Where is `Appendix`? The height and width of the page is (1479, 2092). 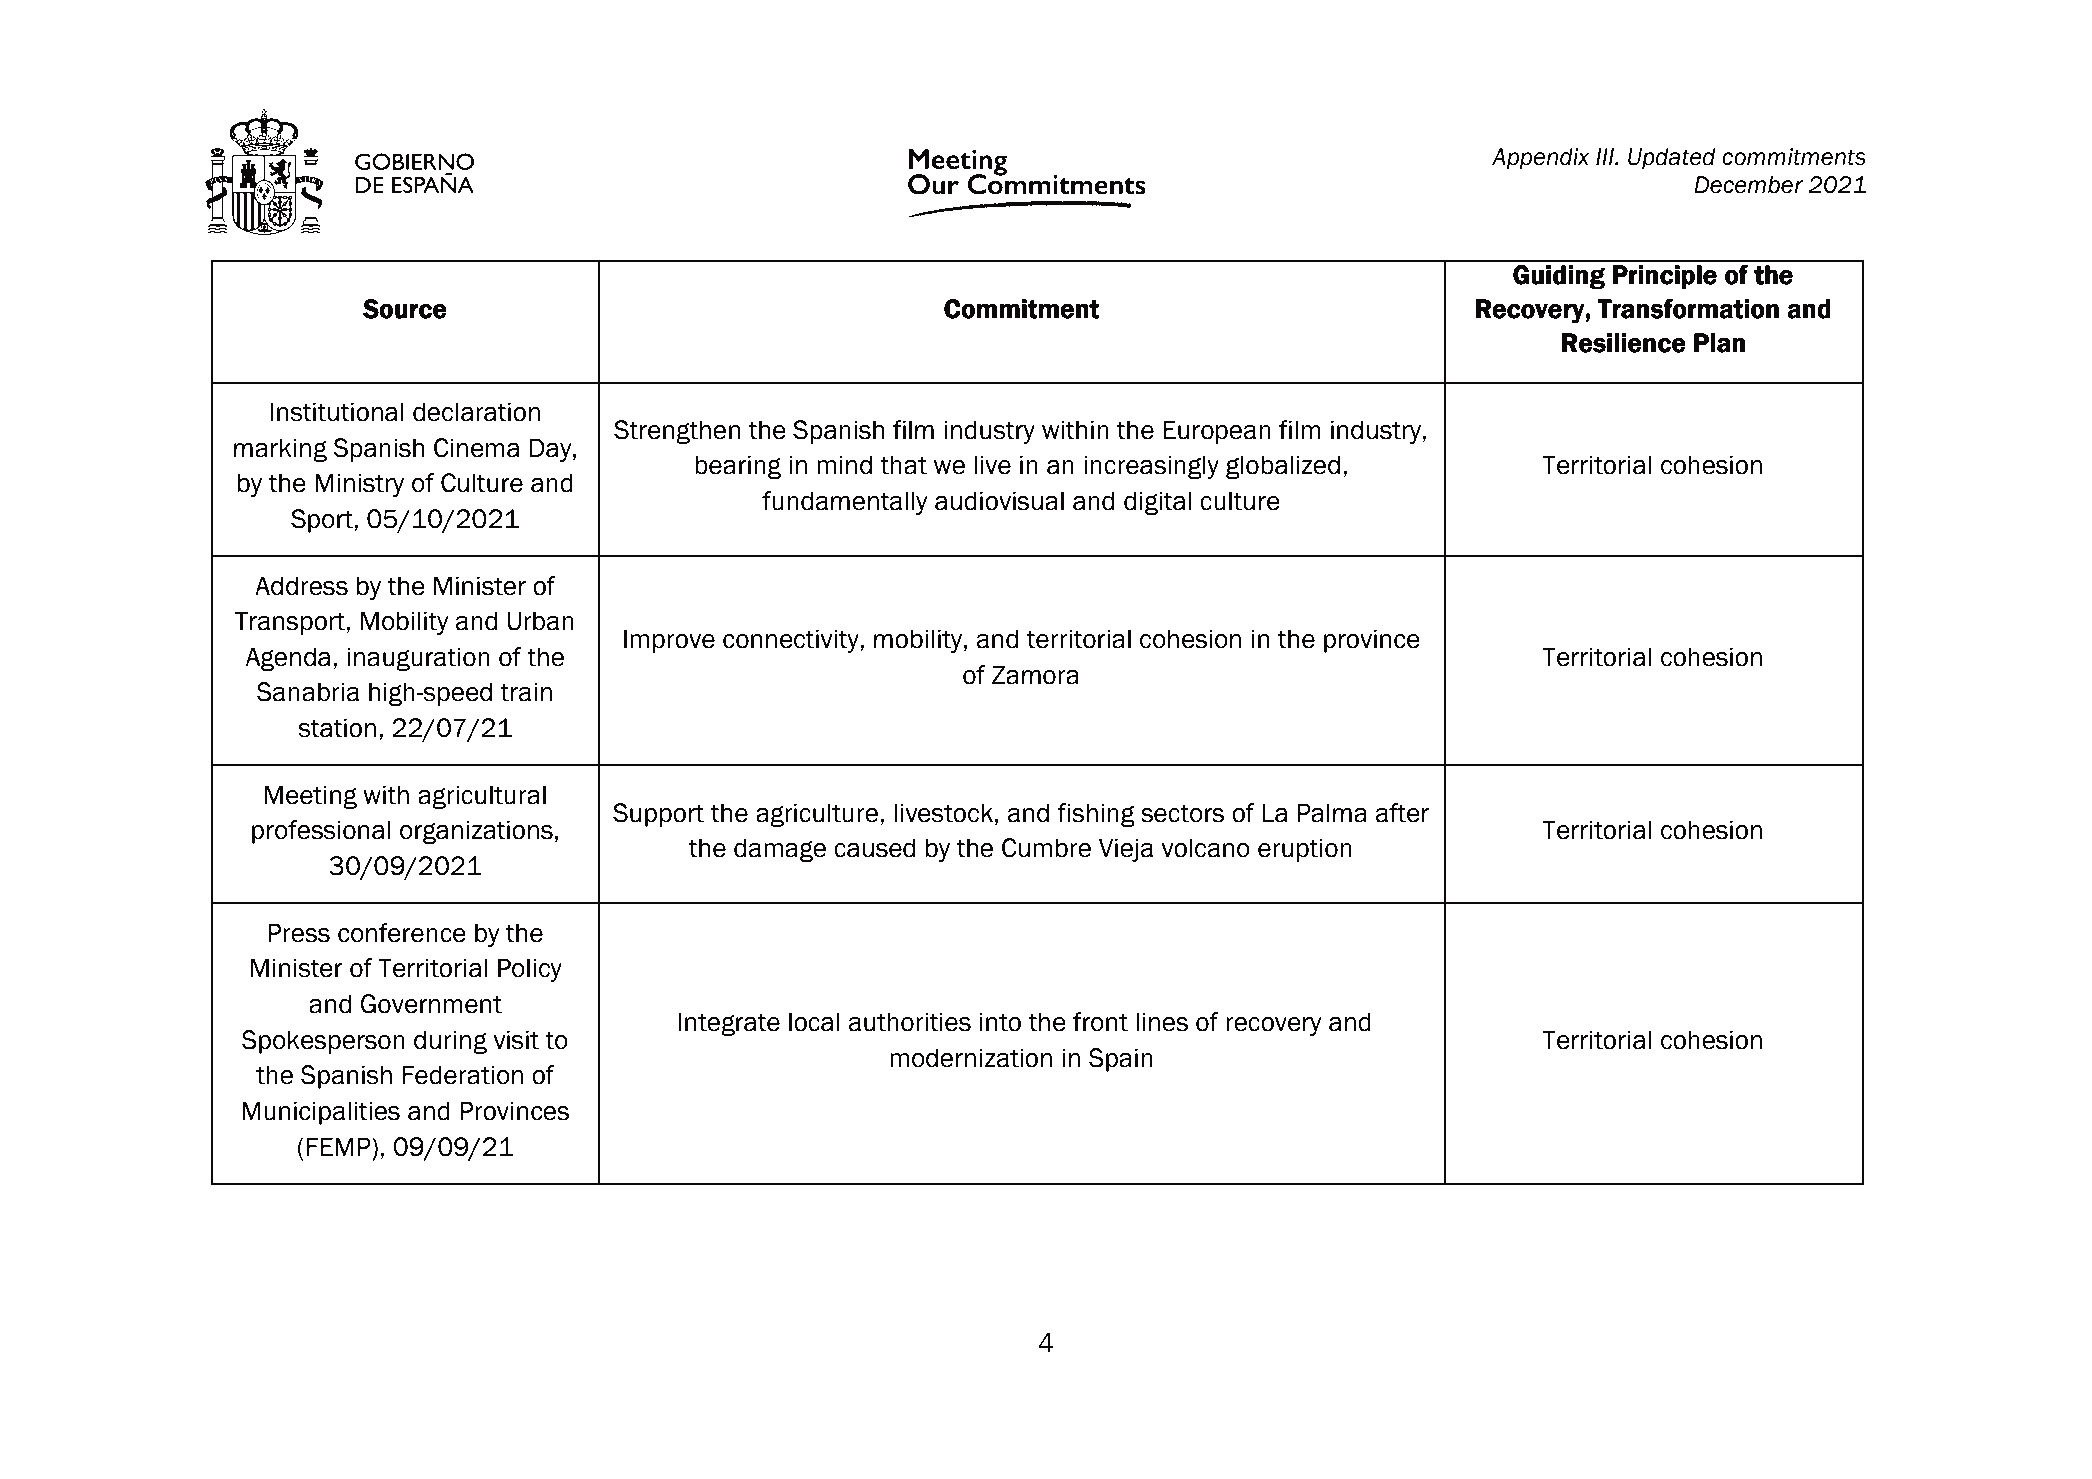 Appendix is located at coordinates (1540, 159).
